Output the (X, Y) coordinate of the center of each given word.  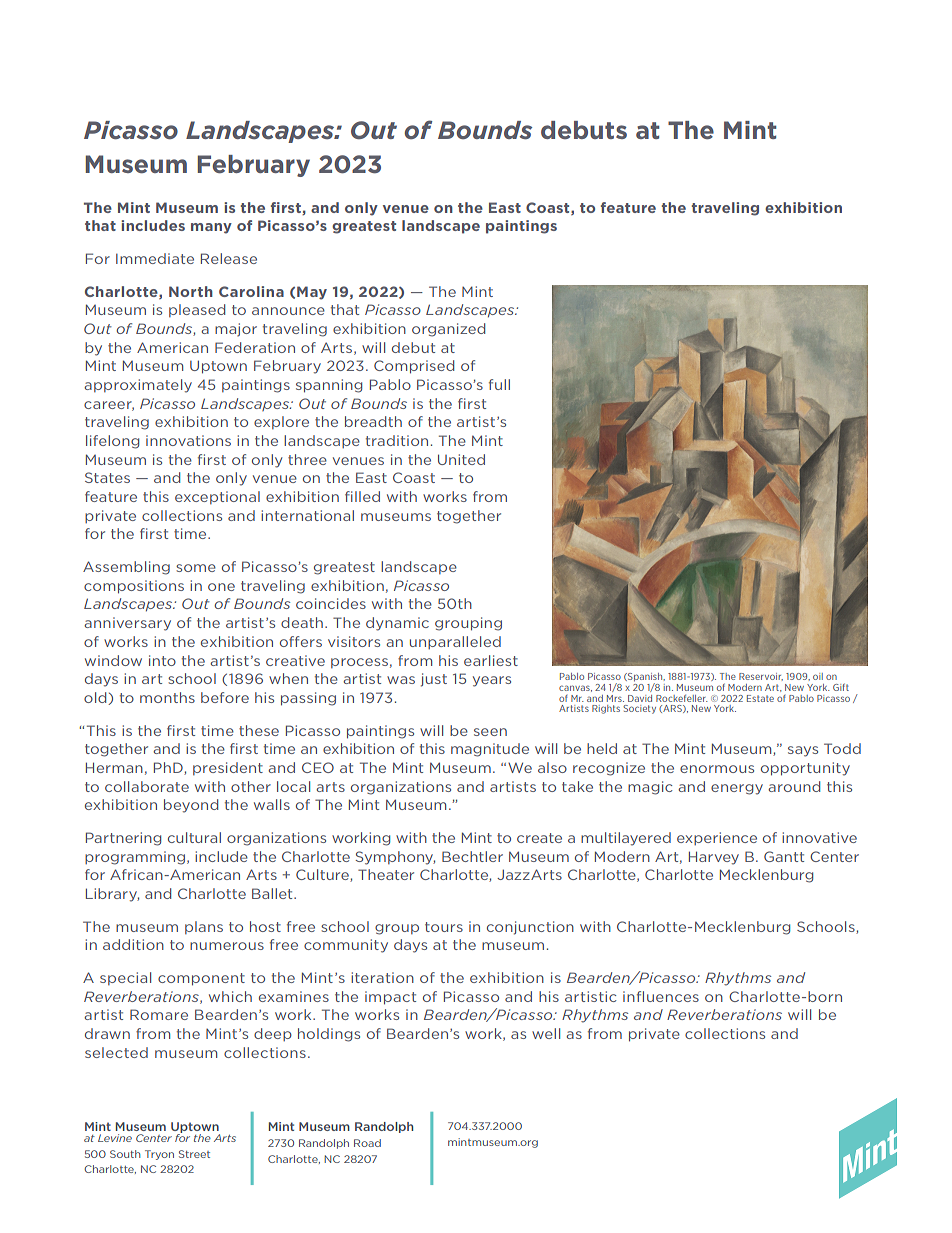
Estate (760, 698)
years (492, 681)
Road (367, 1143)
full (499, 384)
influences (661, 996)
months (167, 697)
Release (229, 258)
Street (194, 1154)
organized (448, 330)
